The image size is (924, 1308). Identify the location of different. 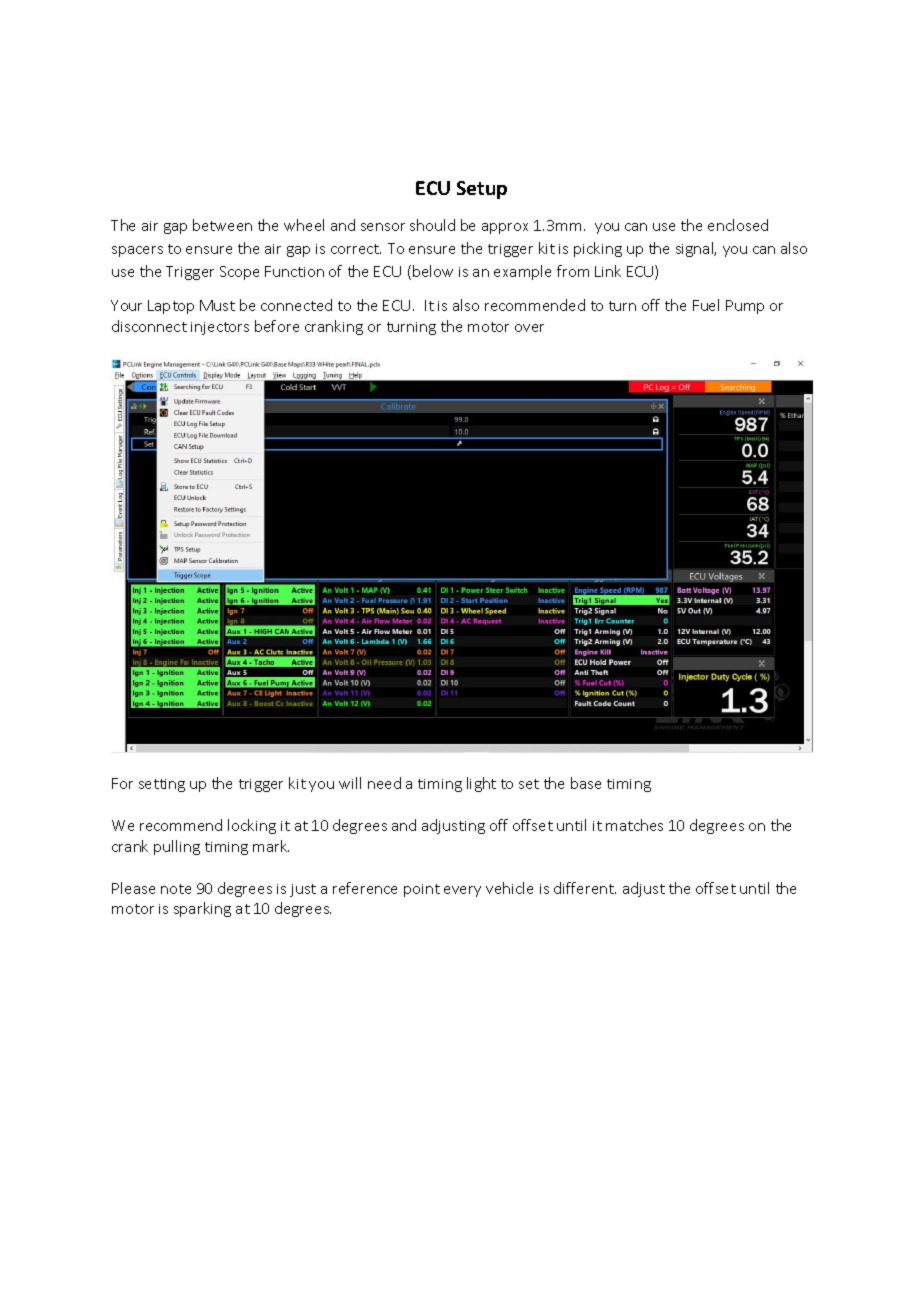
(585, 888).
